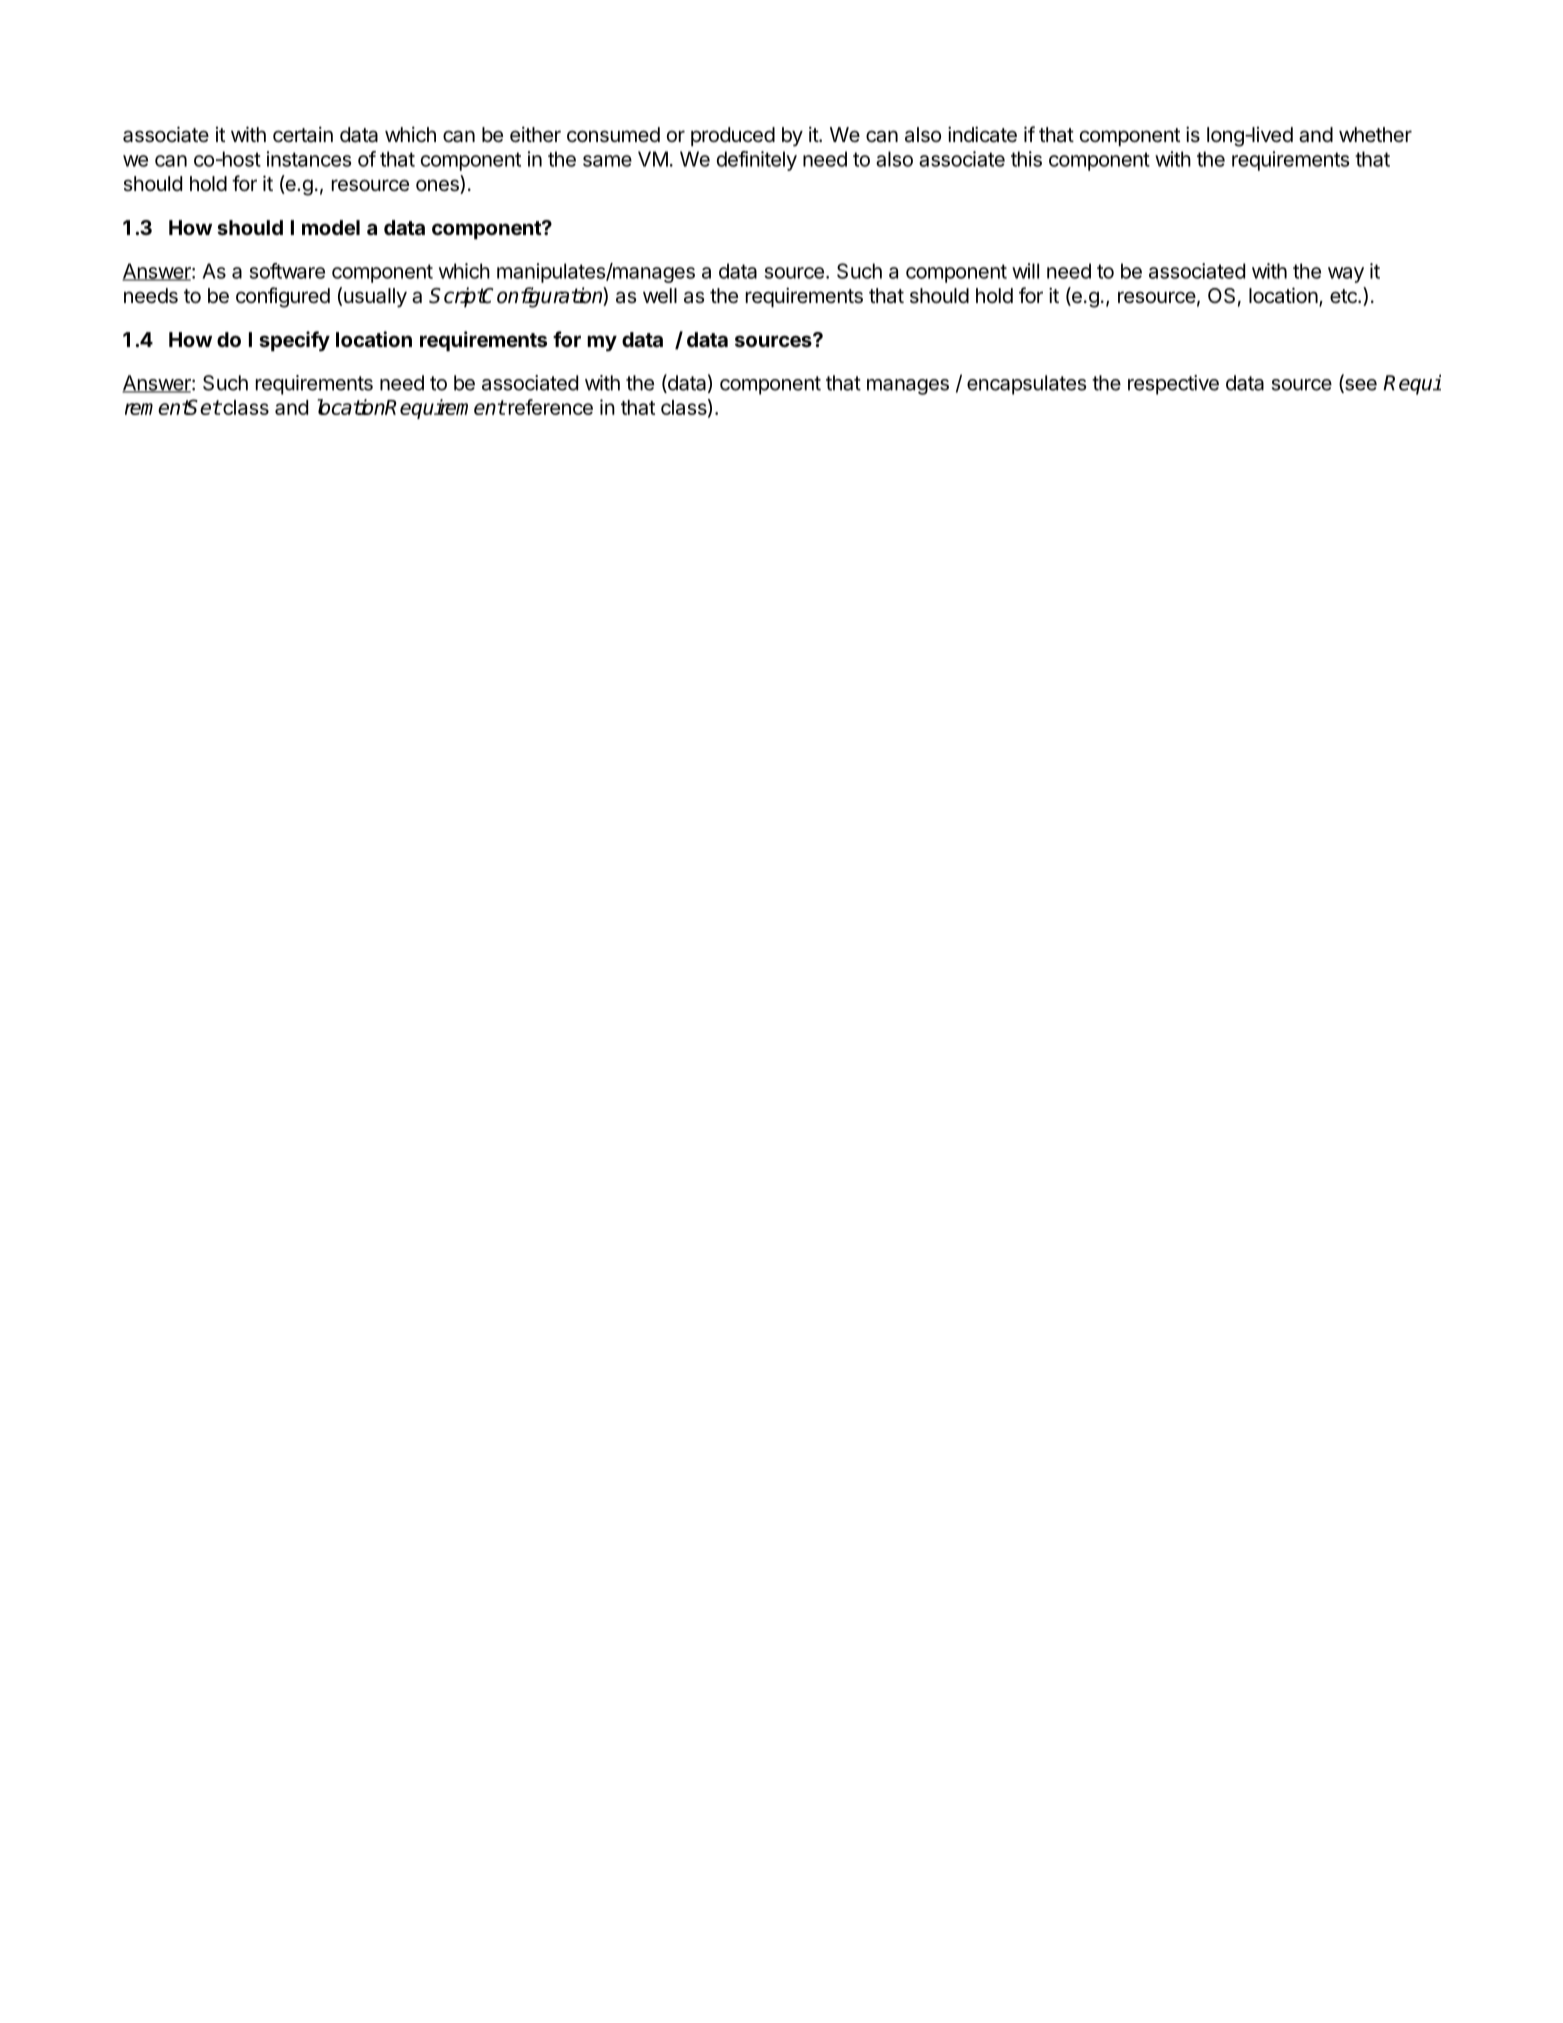 Image resolution: width=1563 pixels, height=2023 pixels. Describe the element at coordinates (1025, 271) in the screenshot. I see `will` at that location.
